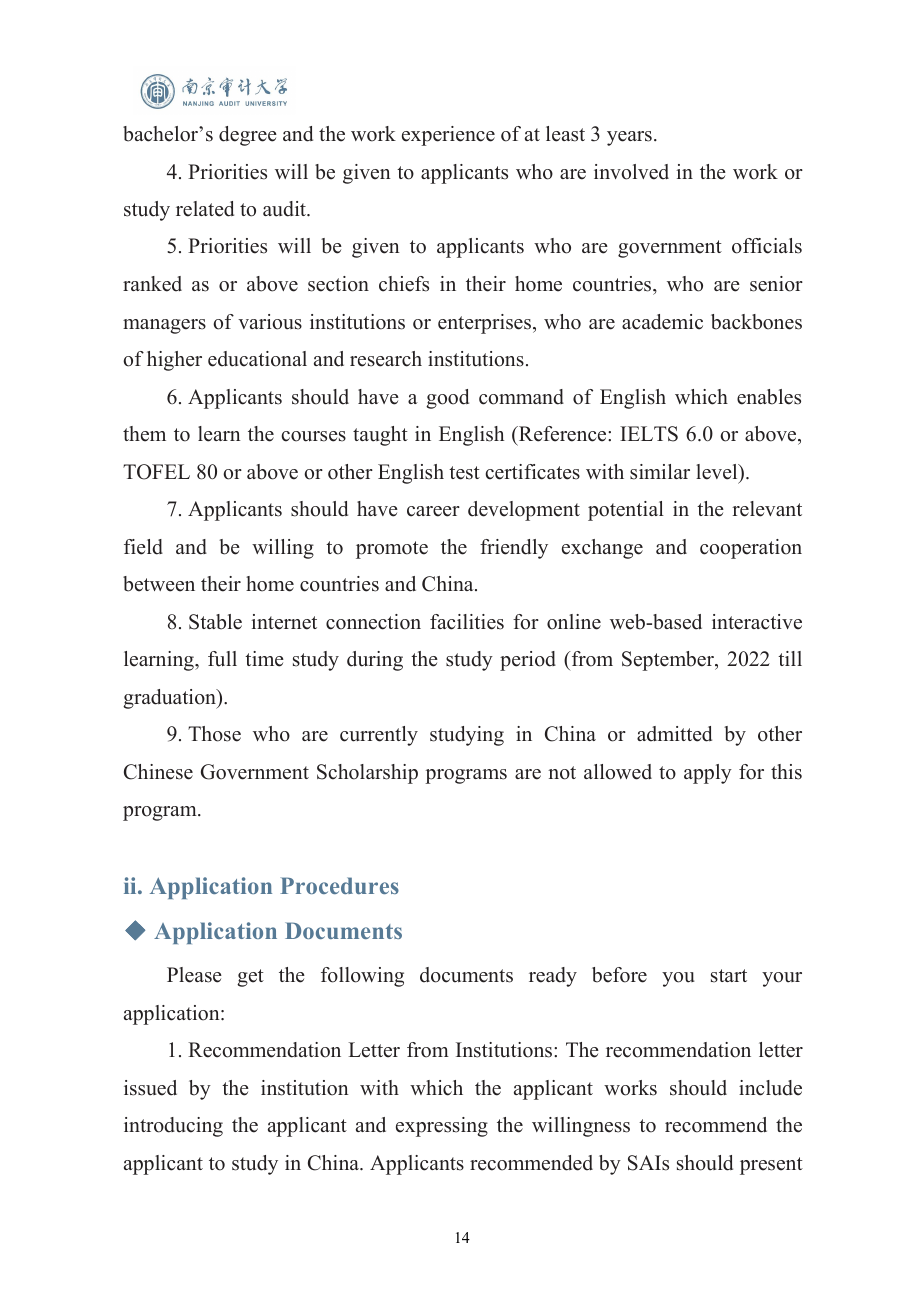 The image size is (924, 1308). What do you see at coordinates (222, 659) in the image?
I see `full` at bounding box center [222, 659].
